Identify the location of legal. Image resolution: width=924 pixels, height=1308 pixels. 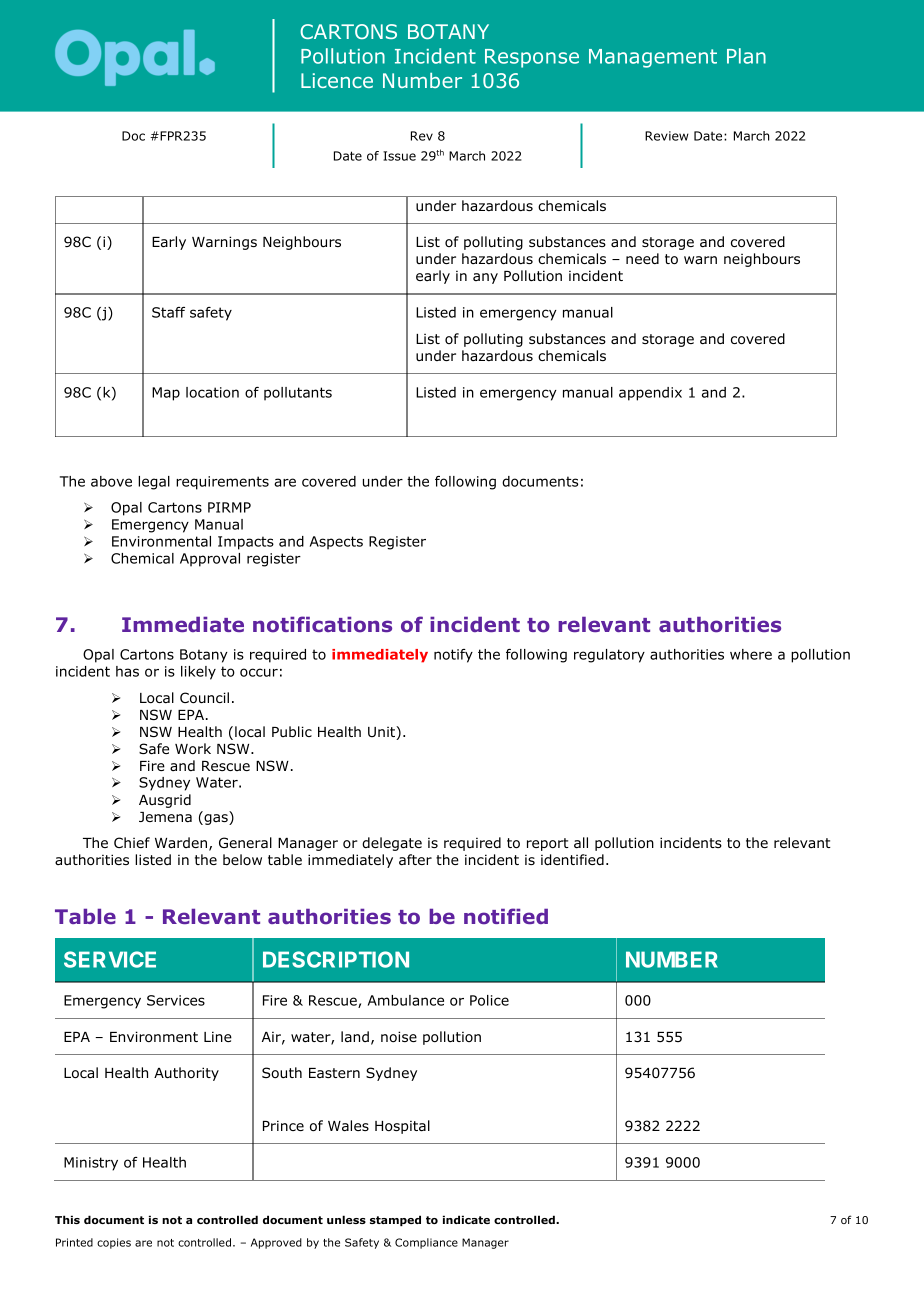
(154, 483).
